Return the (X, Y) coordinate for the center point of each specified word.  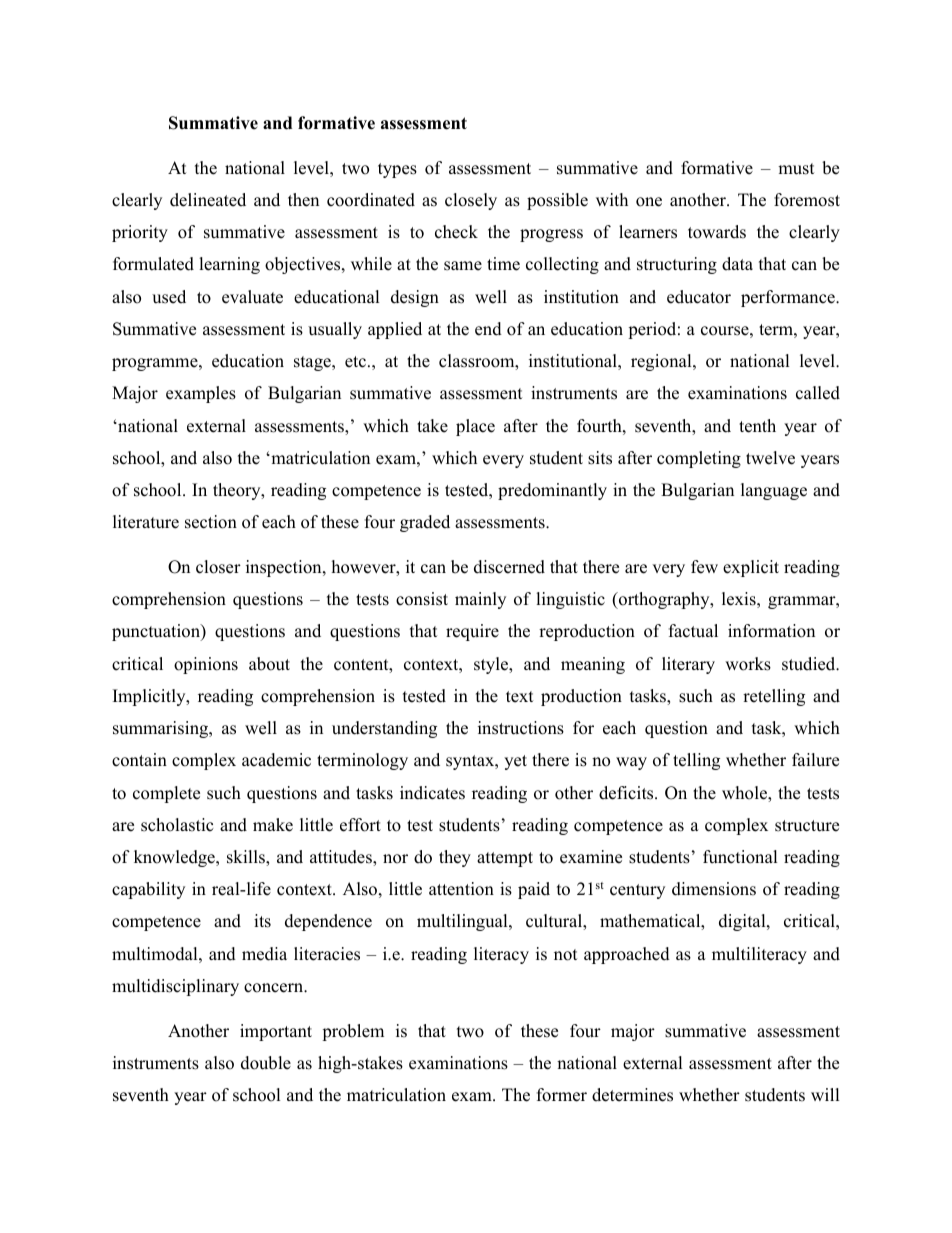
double (266, 1063)
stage (313, 363)
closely (471, 201)
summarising (162, 729)
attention (461, 889)
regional (662, 362)
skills (247, 858)
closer (218, 567)
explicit (751, 568)
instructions (521, 728)
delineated (208, 200)
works (748, 664)
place (475, 427)
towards (717, 232)
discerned (509, 567)
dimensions (714, 889)
